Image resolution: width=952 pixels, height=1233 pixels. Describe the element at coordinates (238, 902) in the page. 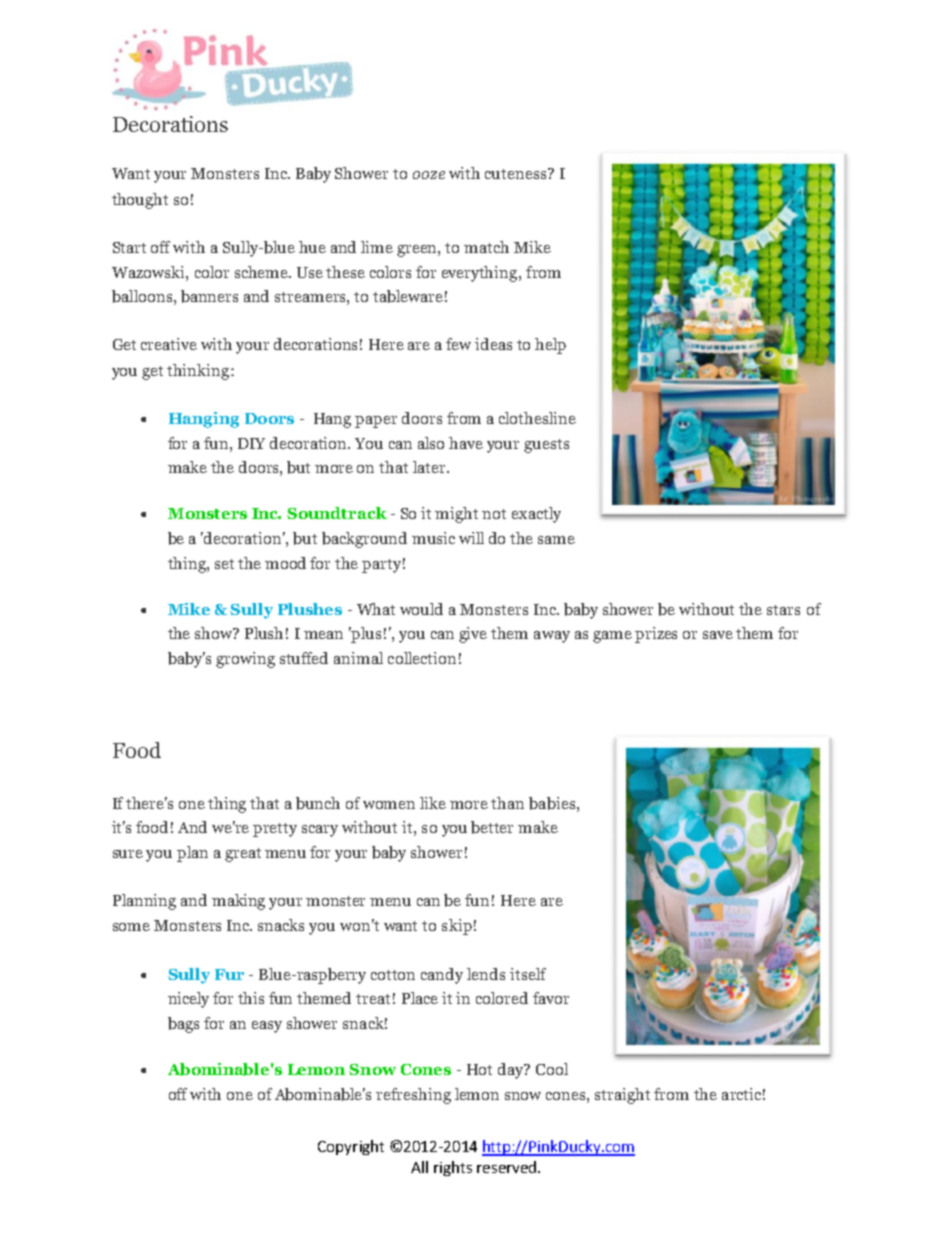

I see `making` at that location.
